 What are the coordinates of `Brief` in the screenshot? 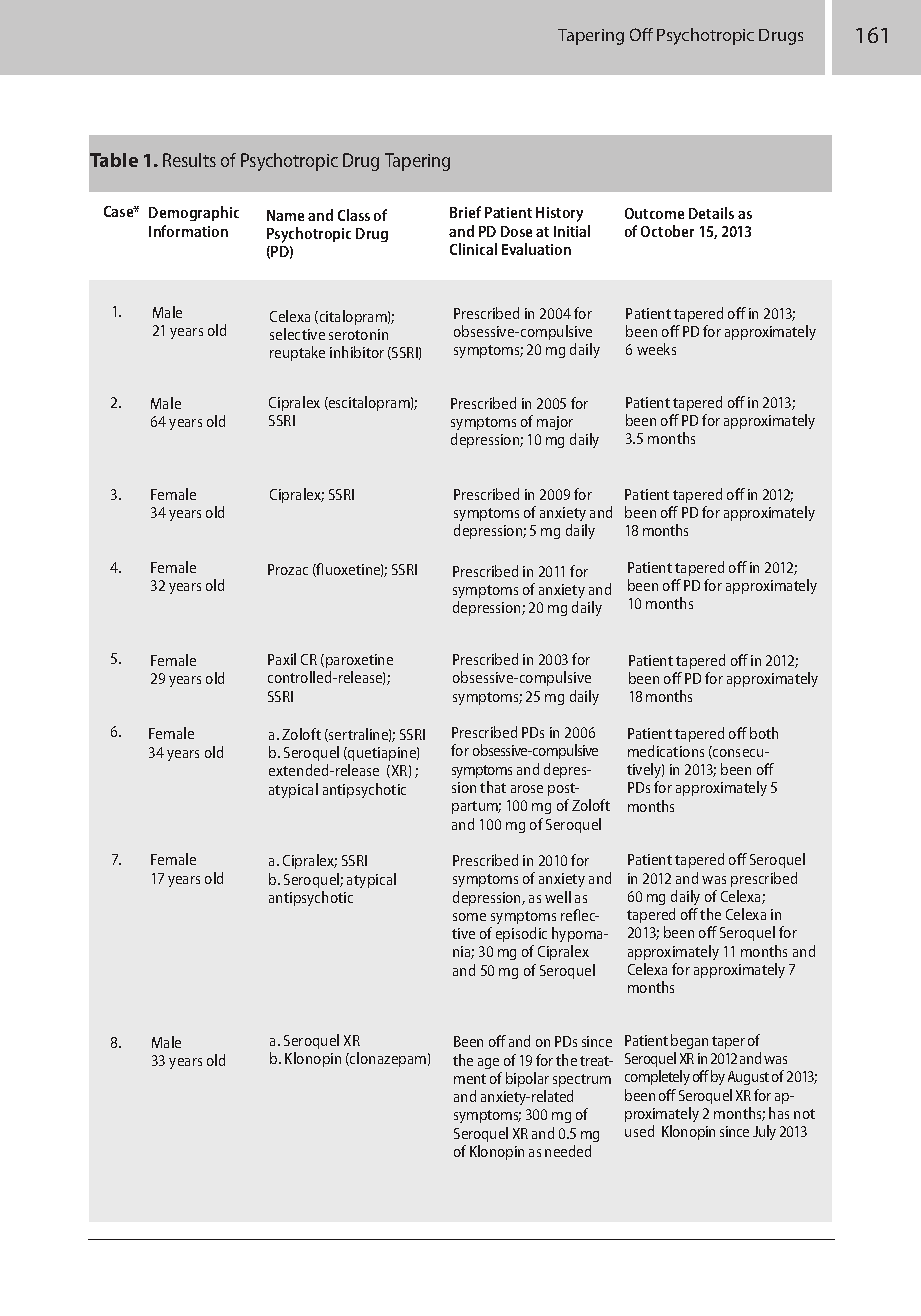 It's located at (465, 212).
